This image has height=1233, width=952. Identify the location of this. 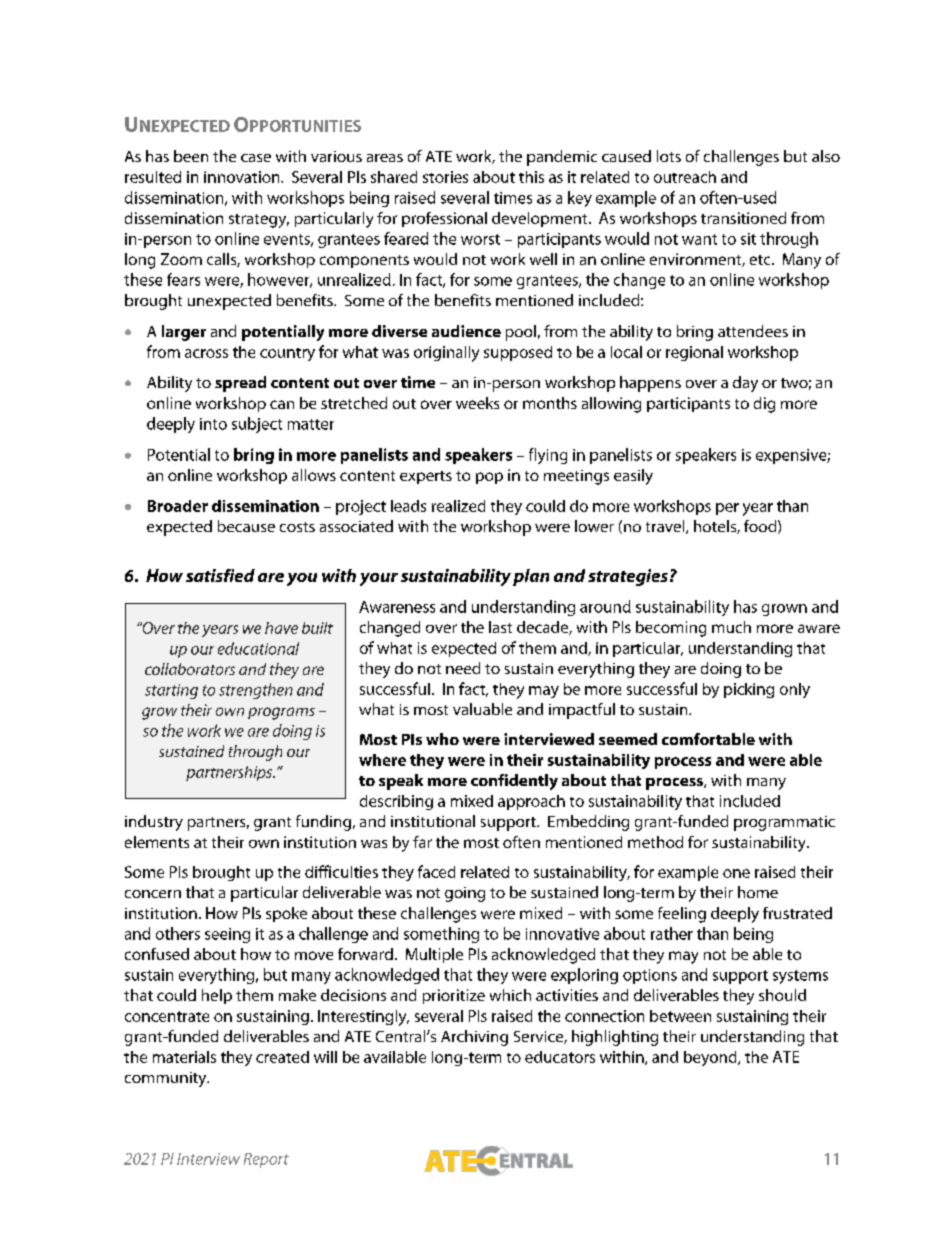
(531, 177).
